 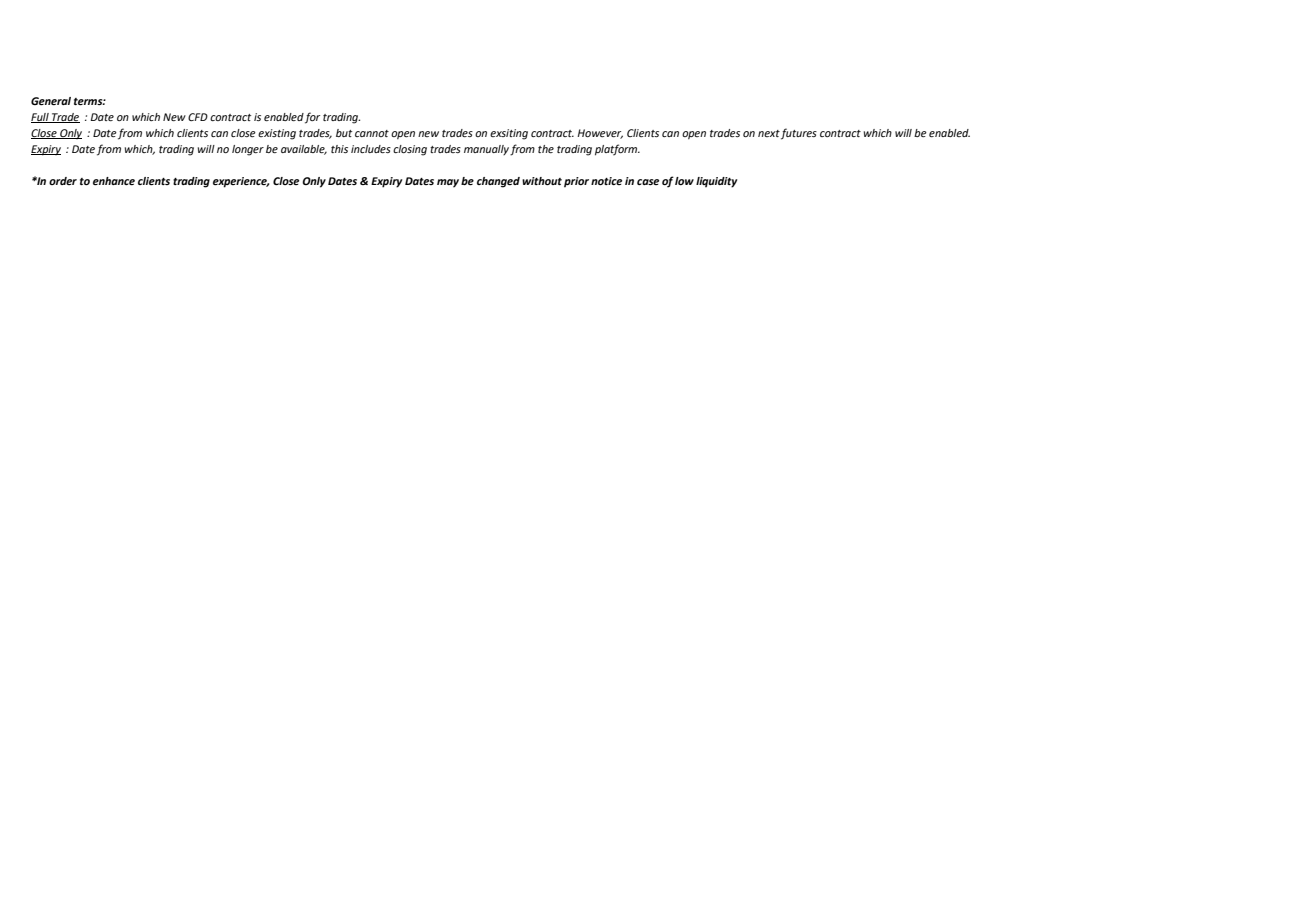 I want to click on manually, so click(x=486, y=150).
